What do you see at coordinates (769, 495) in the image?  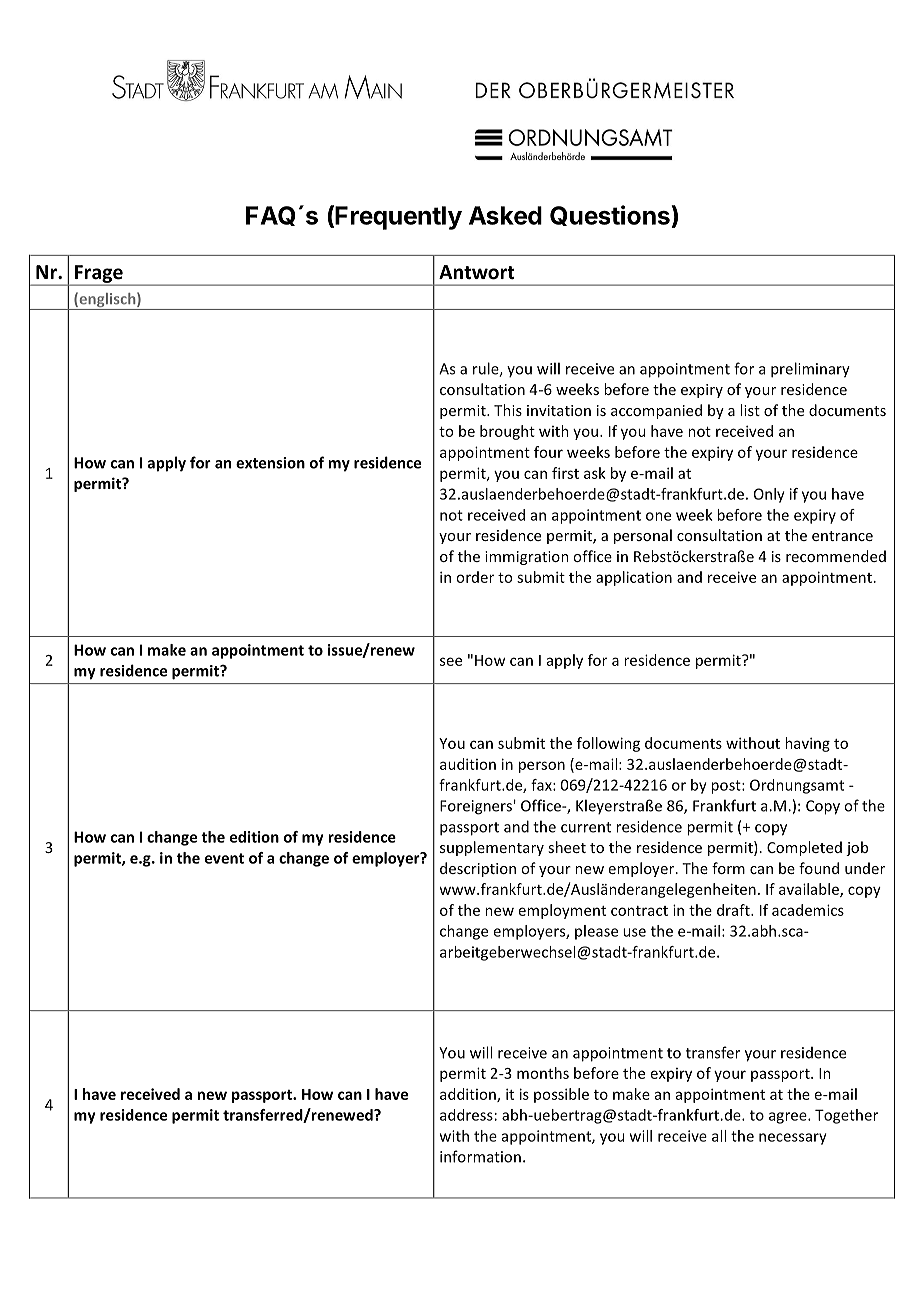 I see `Only` at bounding box center [769, 495].
